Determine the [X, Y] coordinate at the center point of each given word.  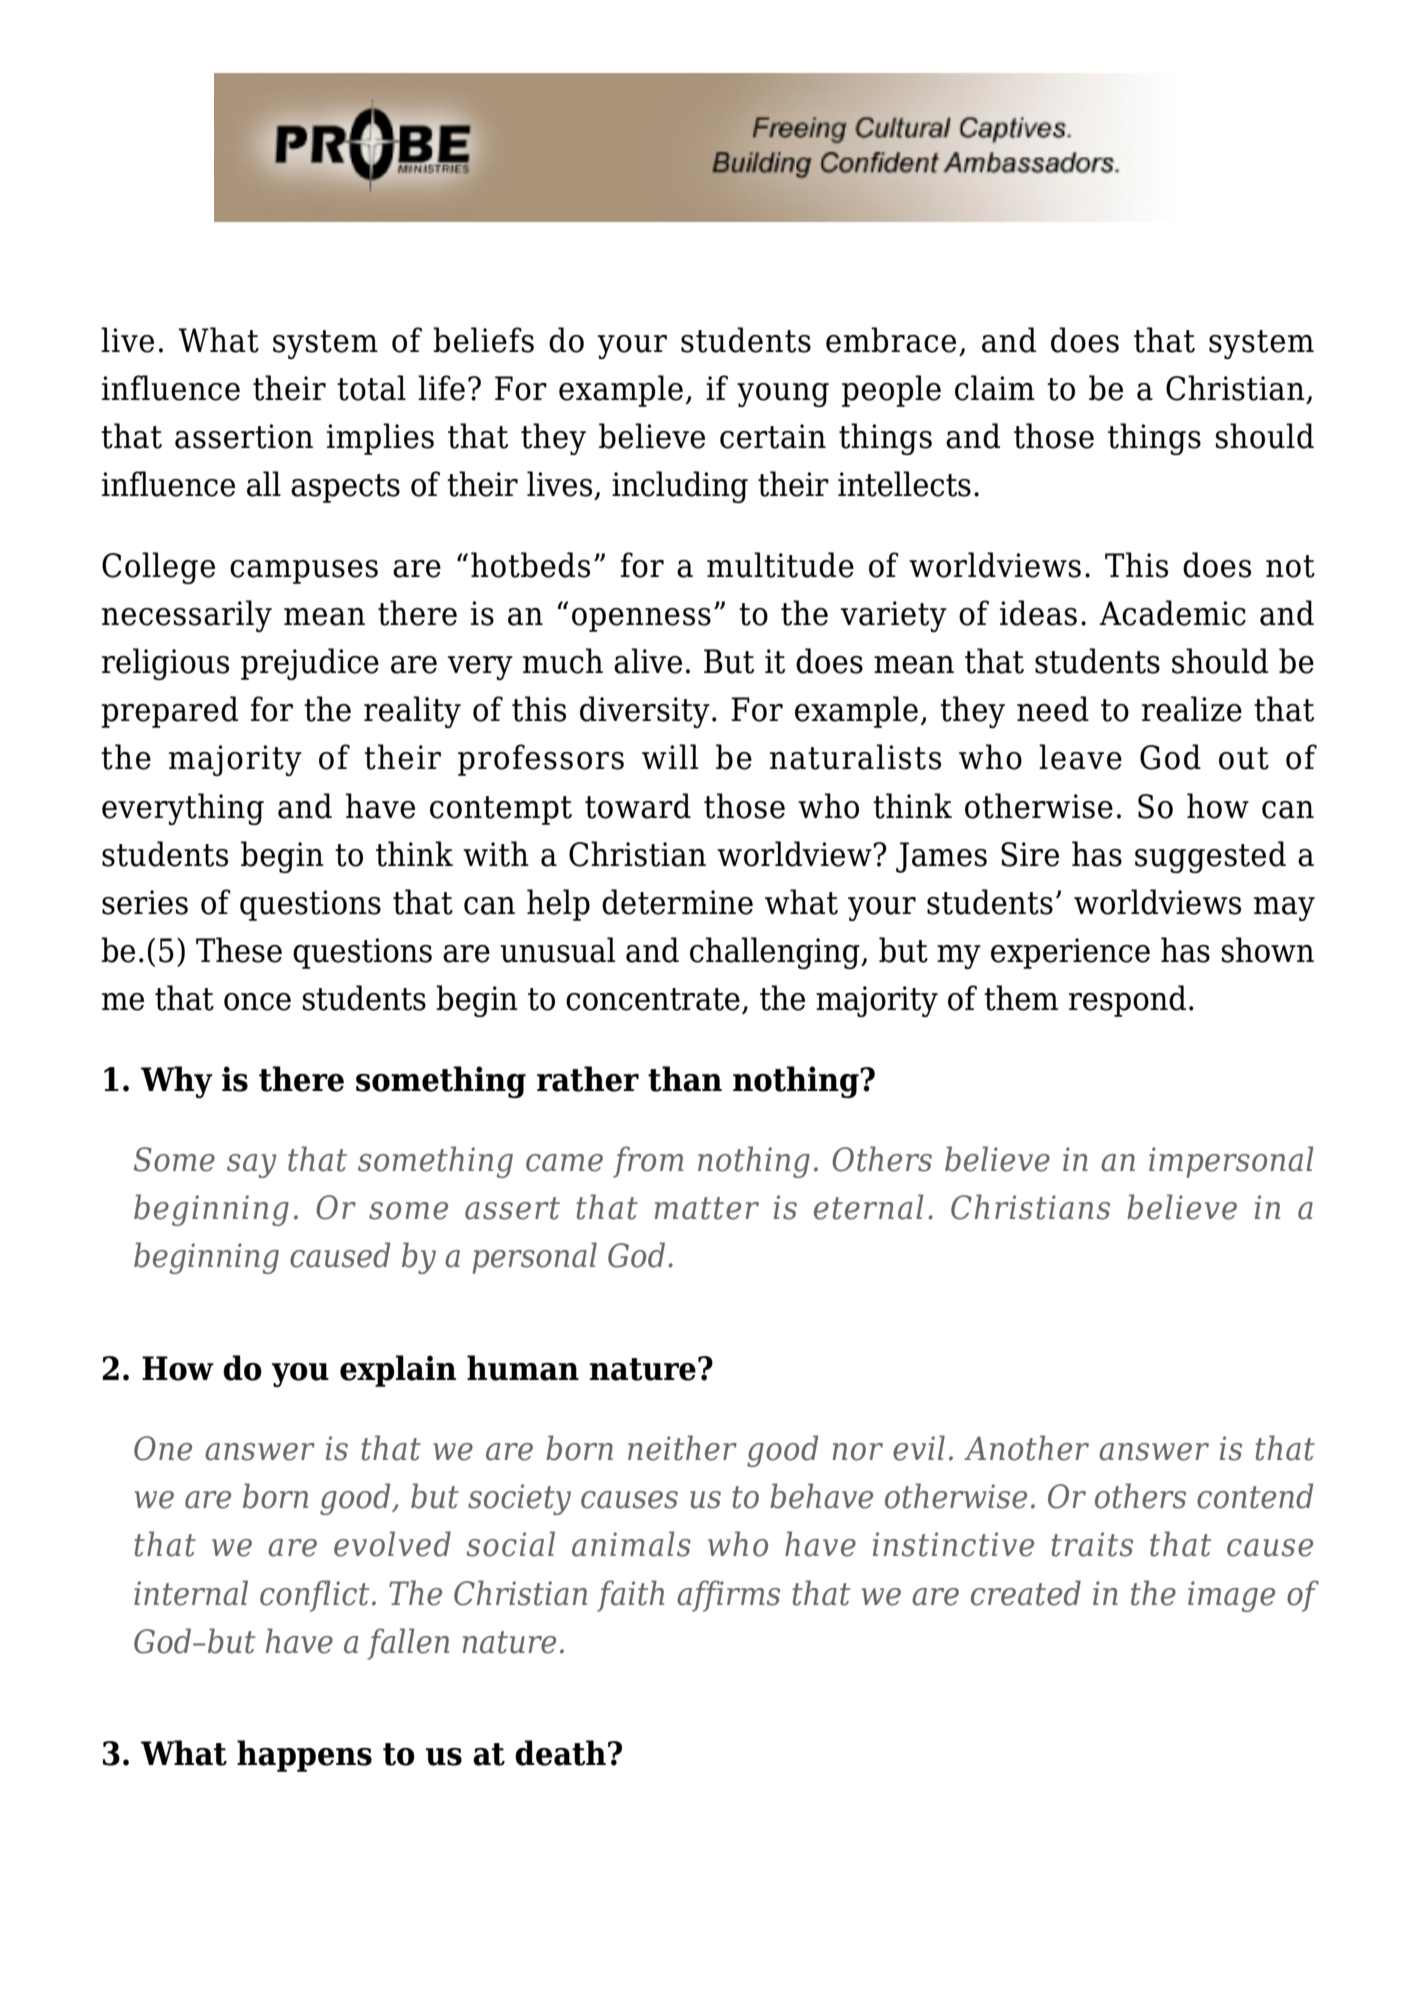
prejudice [310, 664]
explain [398, 1371]
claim [995, 388]
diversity [645, 712]
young [783, 395]
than [685, 1079]
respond [1127, 1001]
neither [682, 1448]
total [371, 388]
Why [177, 1082]
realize [1192, 709]
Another [1026, 1448]
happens [304, 1756]
